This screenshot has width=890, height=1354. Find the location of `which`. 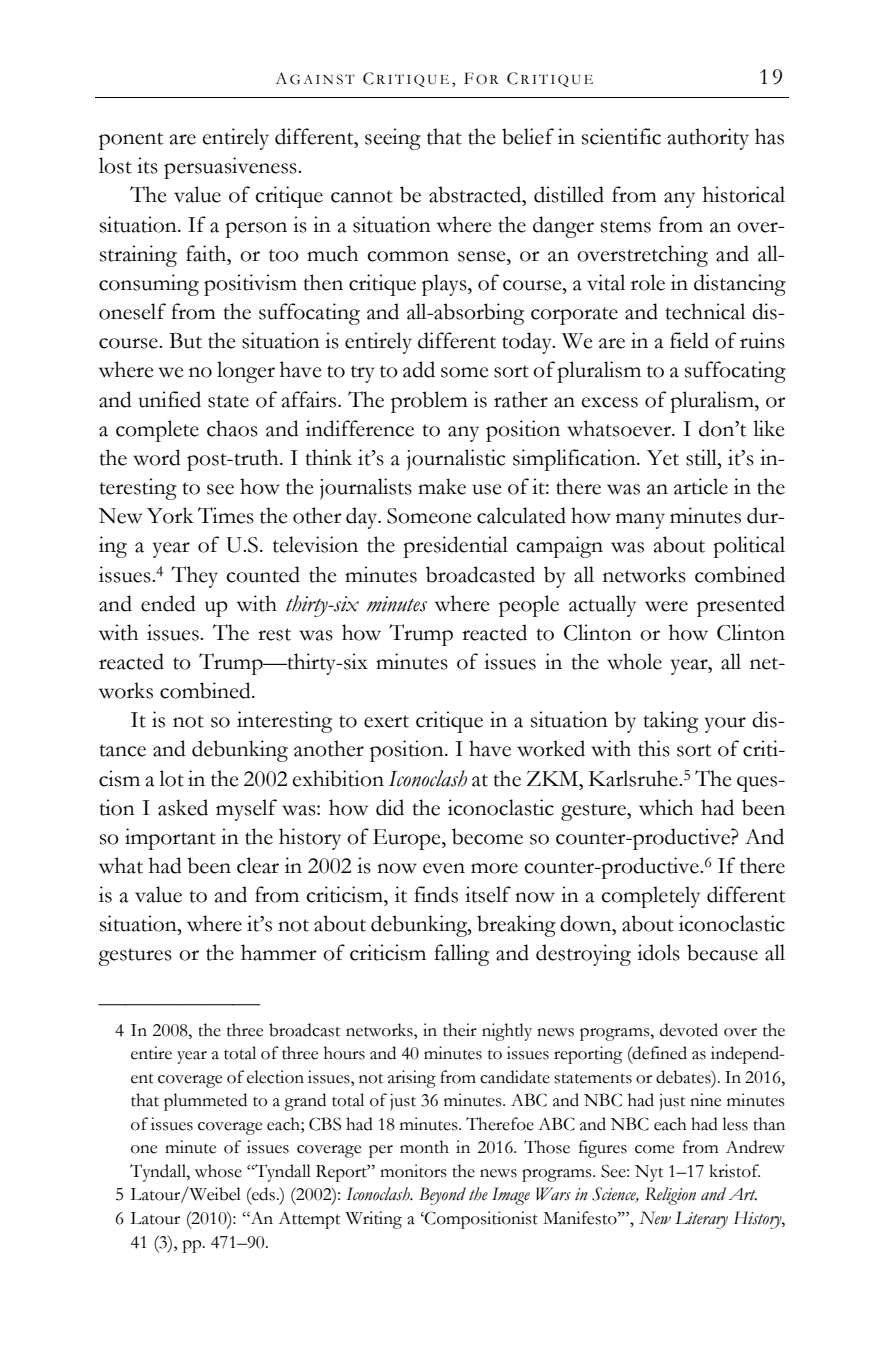

which is located at coordinates (666, 807).
